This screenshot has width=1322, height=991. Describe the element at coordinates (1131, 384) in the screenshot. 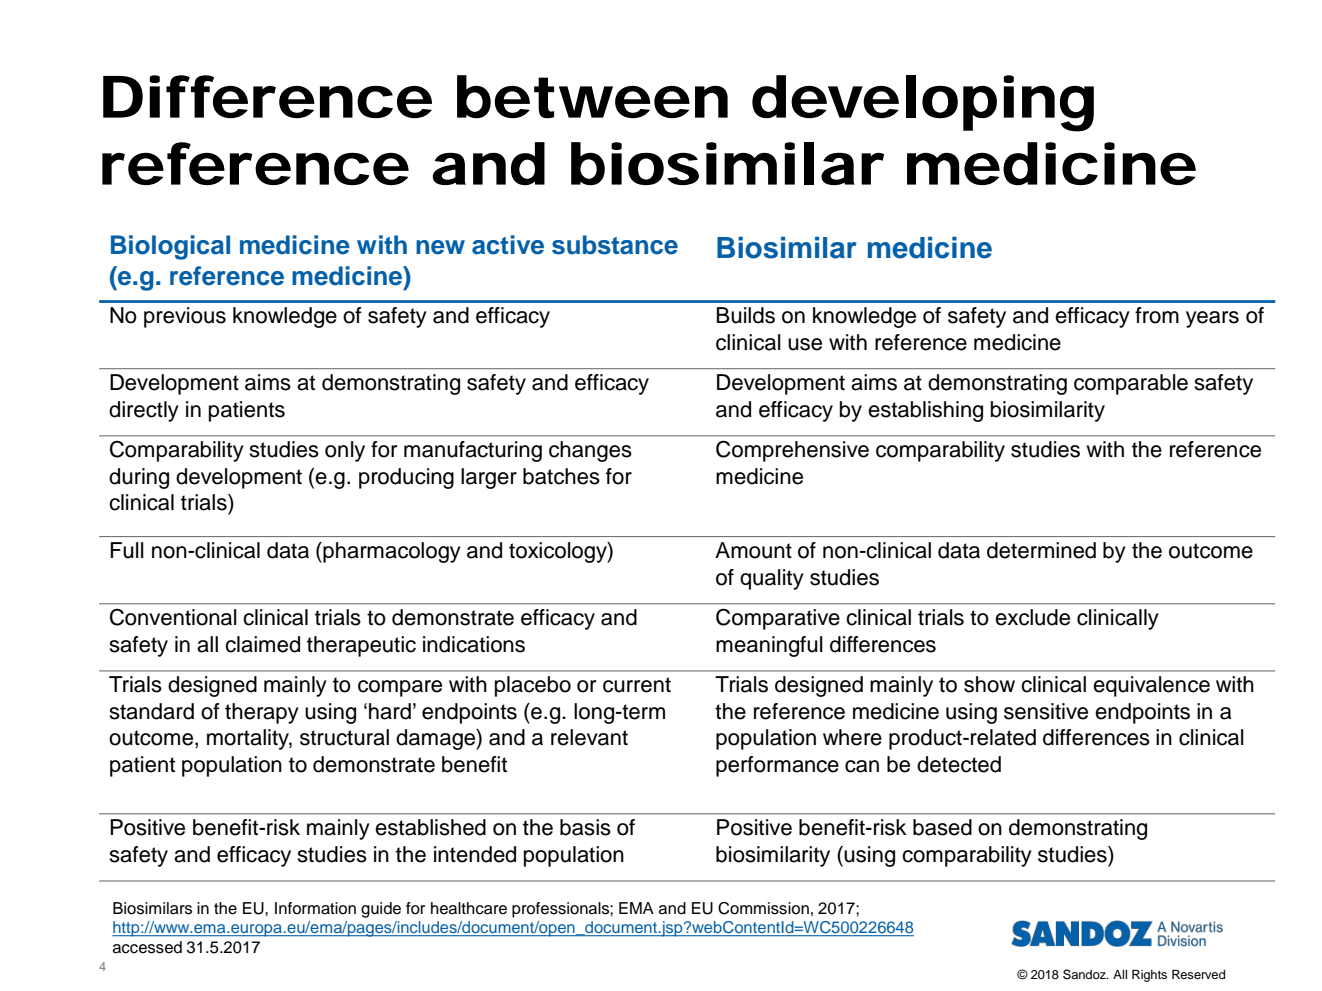

I see `comparable` at that location.
